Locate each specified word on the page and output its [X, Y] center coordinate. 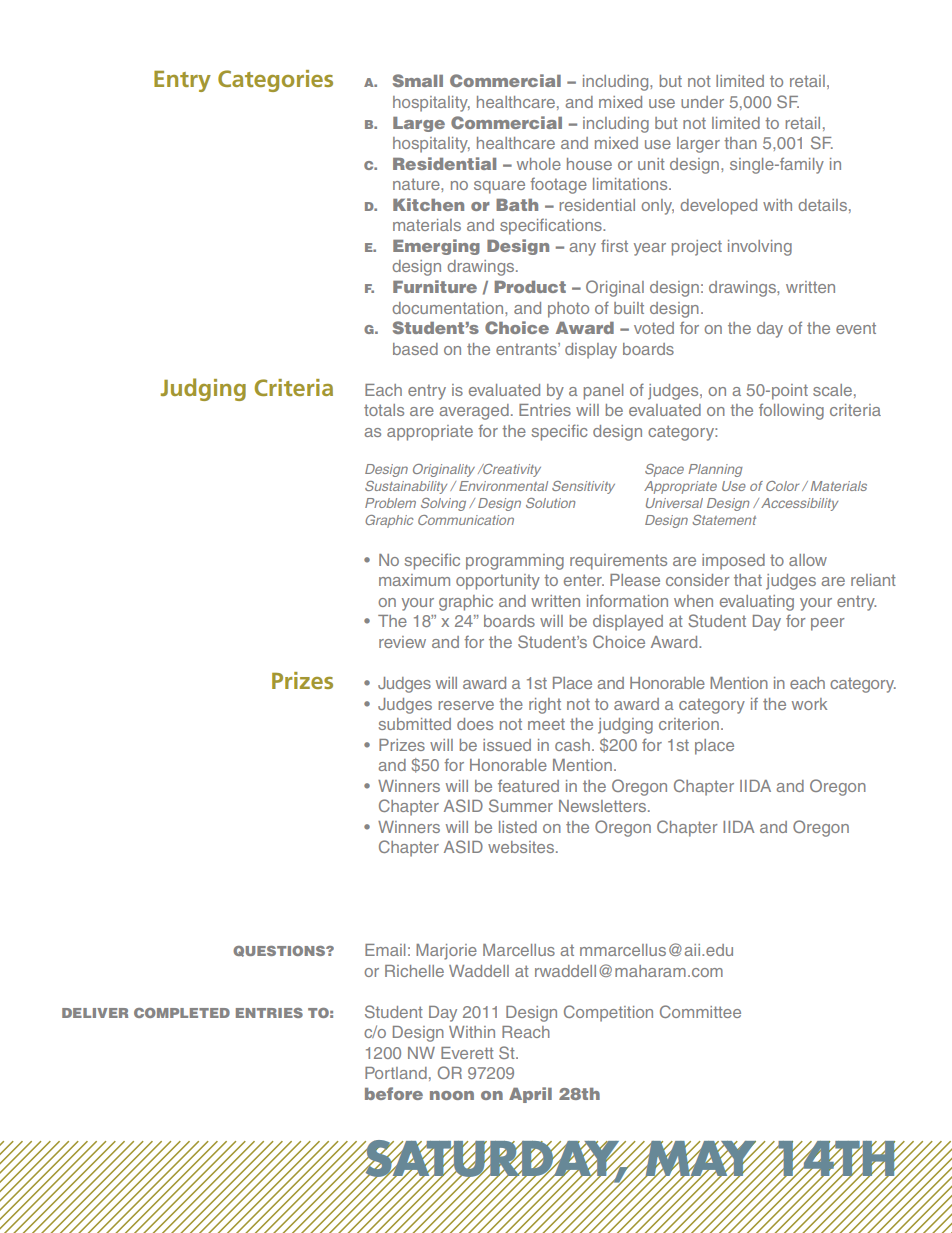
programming [515, 562]
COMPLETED [182, 1013]
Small [418, 80]
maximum [414, 580]
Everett [467, 1053]
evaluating [757, 603]
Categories [275, 81]
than [740, 143]
